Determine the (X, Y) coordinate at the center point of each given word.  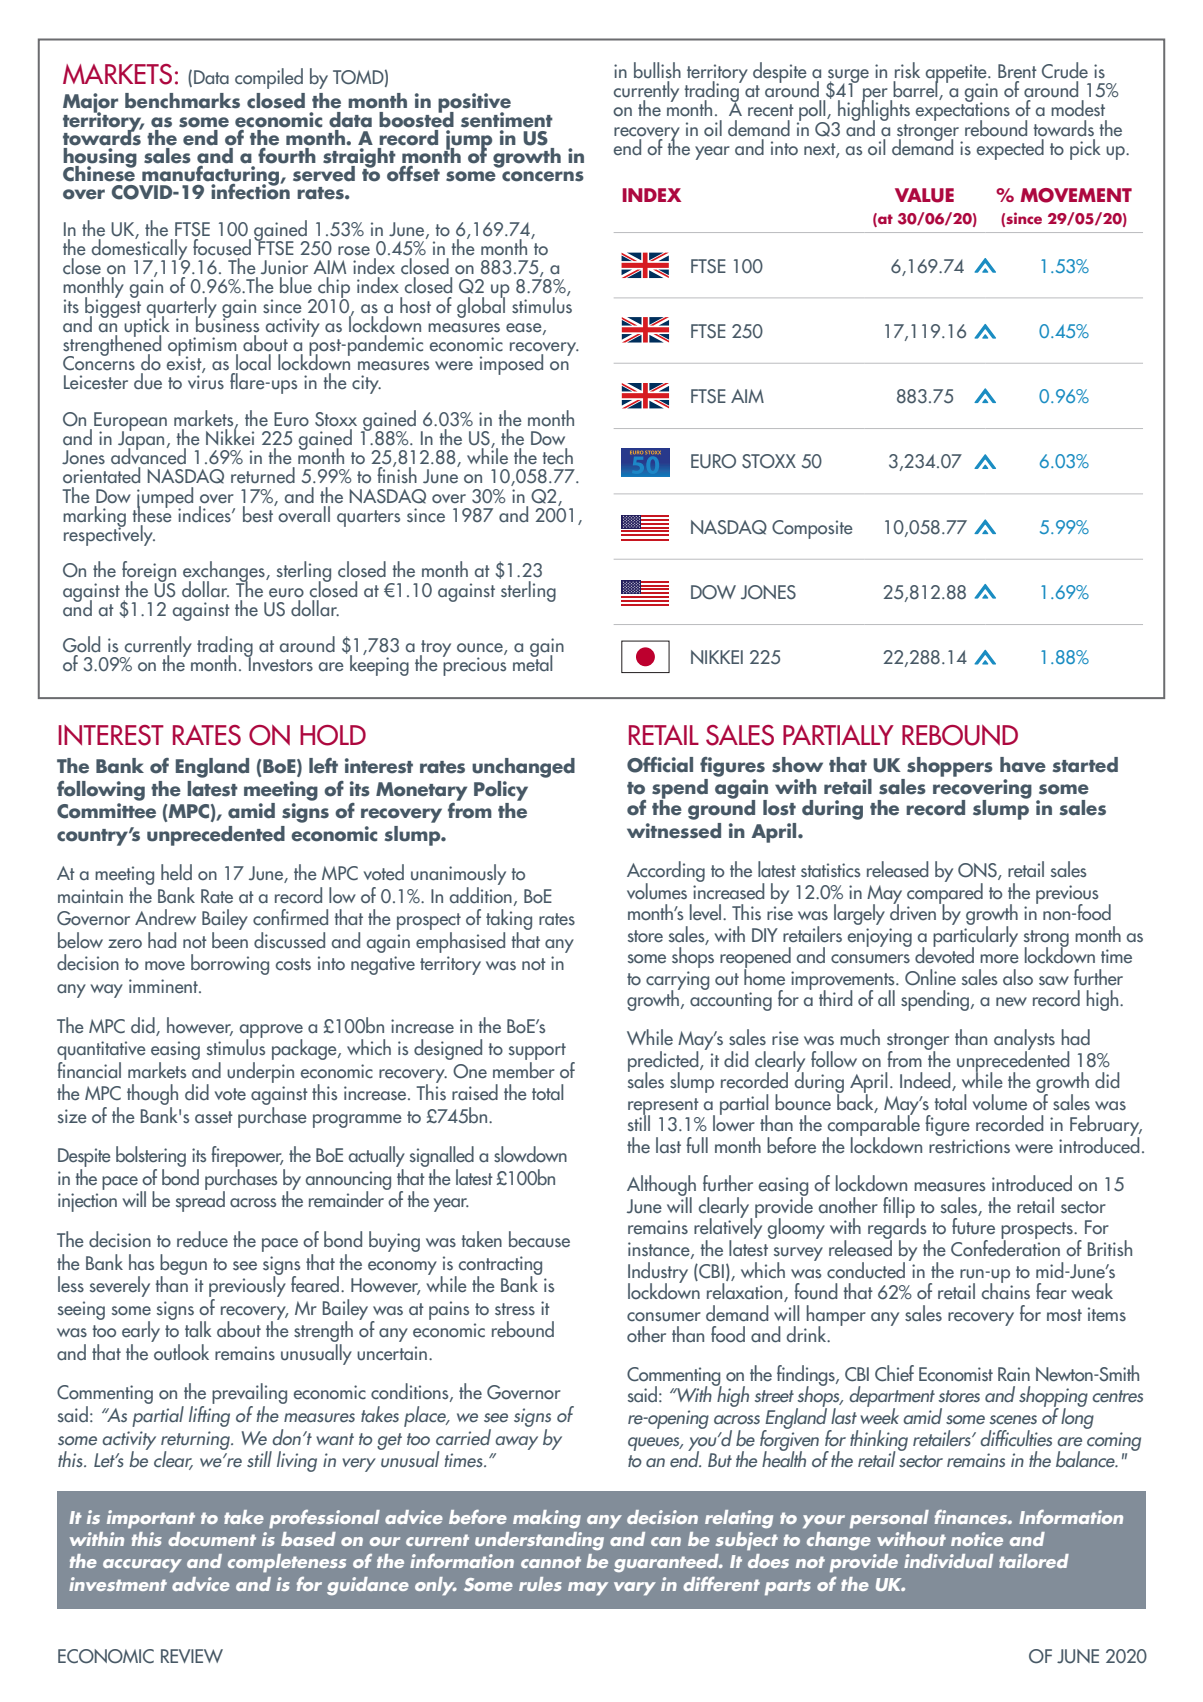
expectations (963, 112)
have (1023, 765)
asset (214, 1117)
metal (532, 662)
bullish (657, 70)
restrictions (969, 1146)
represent (663, 1107)
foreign (149, 573)
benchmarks (182, 101)
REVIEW (192, 1656)
